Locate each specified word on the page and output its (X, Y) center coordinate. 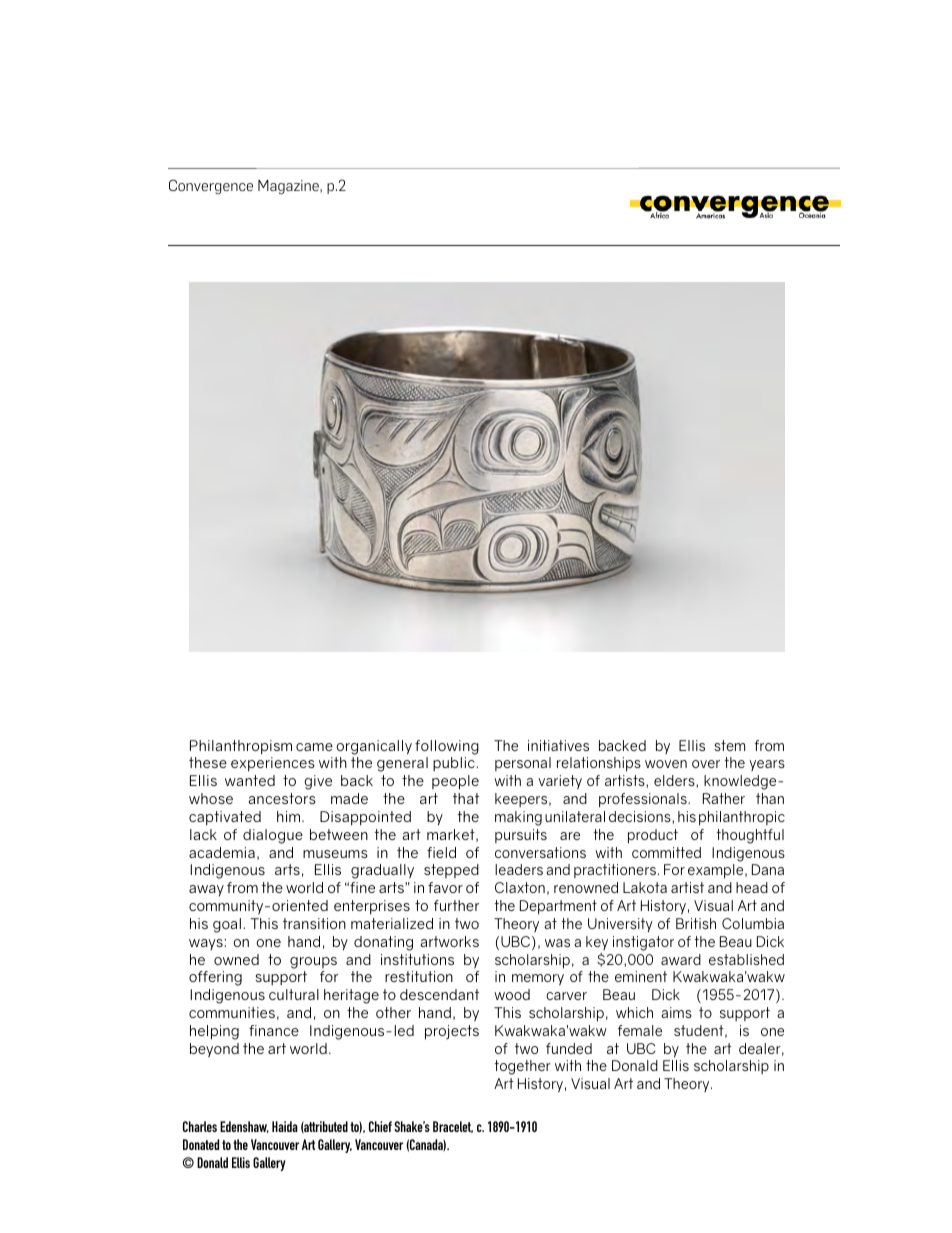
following (447, 747)
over (706, 764)
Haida (285, 1126)
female (640, 1030)
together (522, 1067)
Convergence (211, 186)
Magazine (289, 187)
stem (729, 745)
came (314, 747)
